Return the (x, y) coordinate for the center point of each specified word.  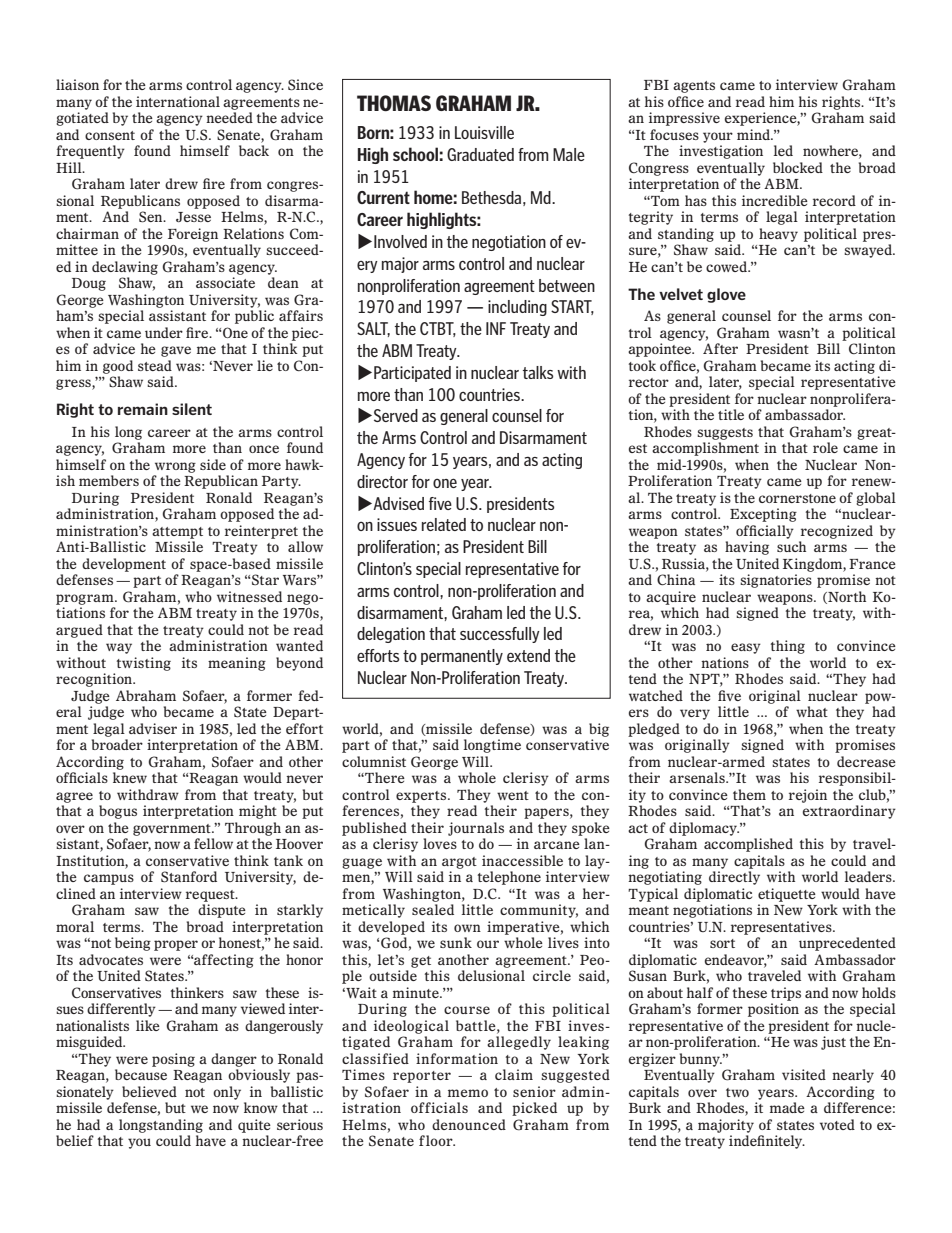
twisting (144, 664)
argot (459, 863)
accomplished (748, 845)
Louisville (484, 132)
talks (538, 372)
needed (229, 117)
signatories (776, 581)
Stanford (189, 877)
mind (754, 134)
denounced (469, 1124)
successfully (500, 635)
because (141, 1074)
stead (155, 365)
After (720, 348)
